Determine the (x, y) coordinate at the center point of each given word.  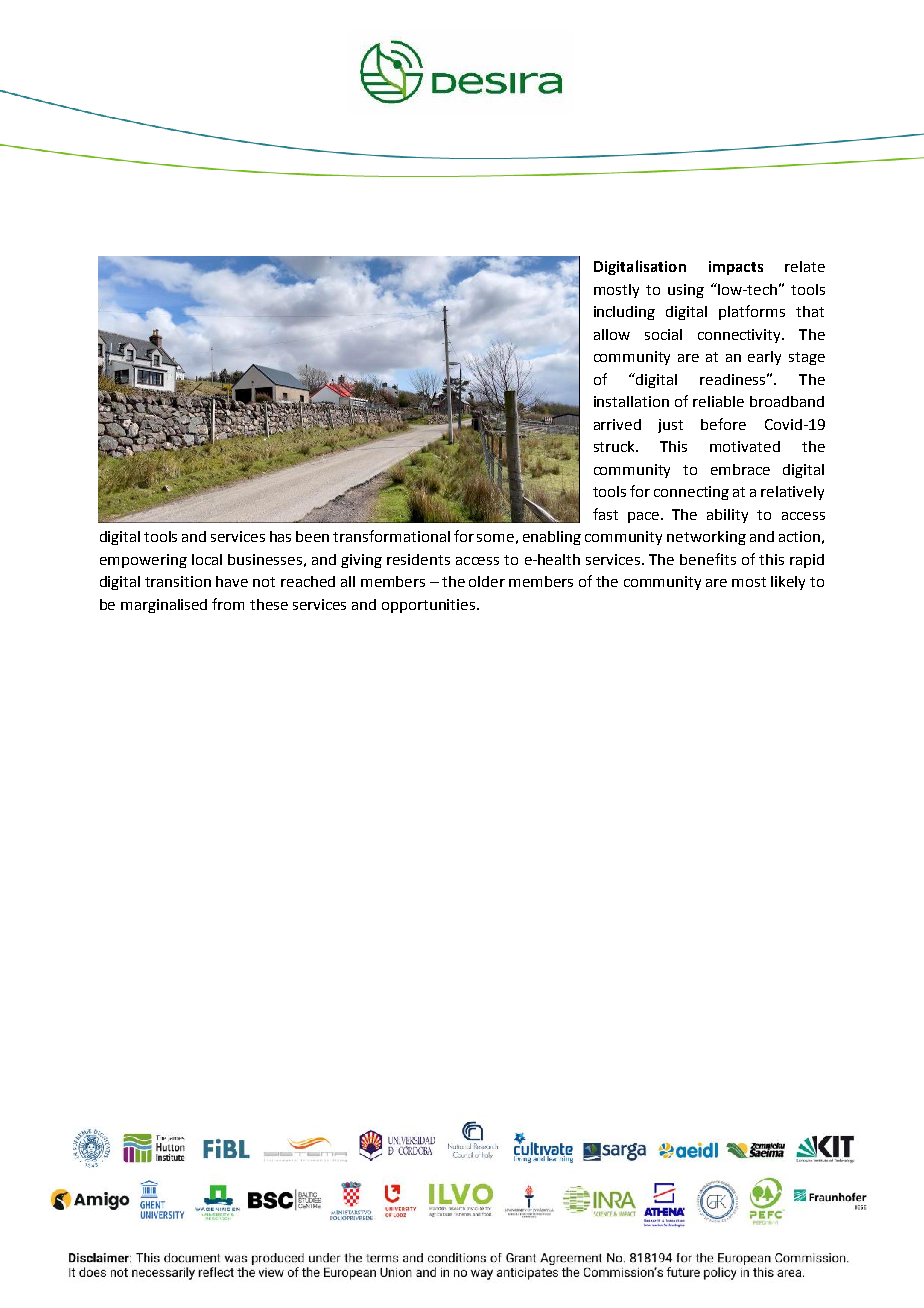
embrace (740, 469)
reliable (718, 401)
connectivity (741, 336)
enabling (552, 538)
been (312, 536)
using (686, 291)
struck (616, 446)
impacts (736, 268)
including (624, 313)
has (280, 536)
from (228, 604)
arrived (617, 424)
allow (612, 334)
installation (631, 401)
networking (706, 538)
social (663, 334)
